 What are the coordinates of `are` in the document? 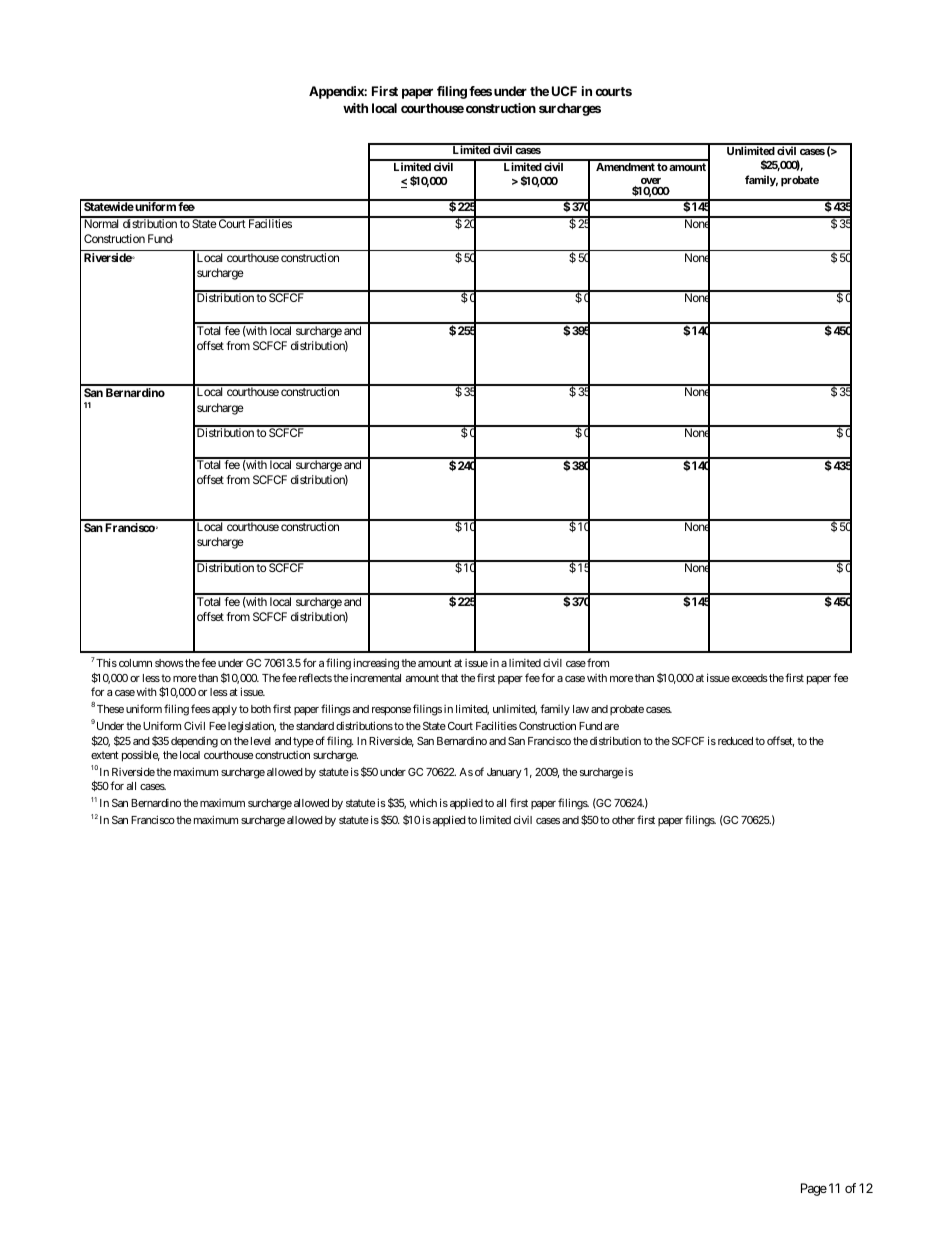 It's located at (611, 727).
